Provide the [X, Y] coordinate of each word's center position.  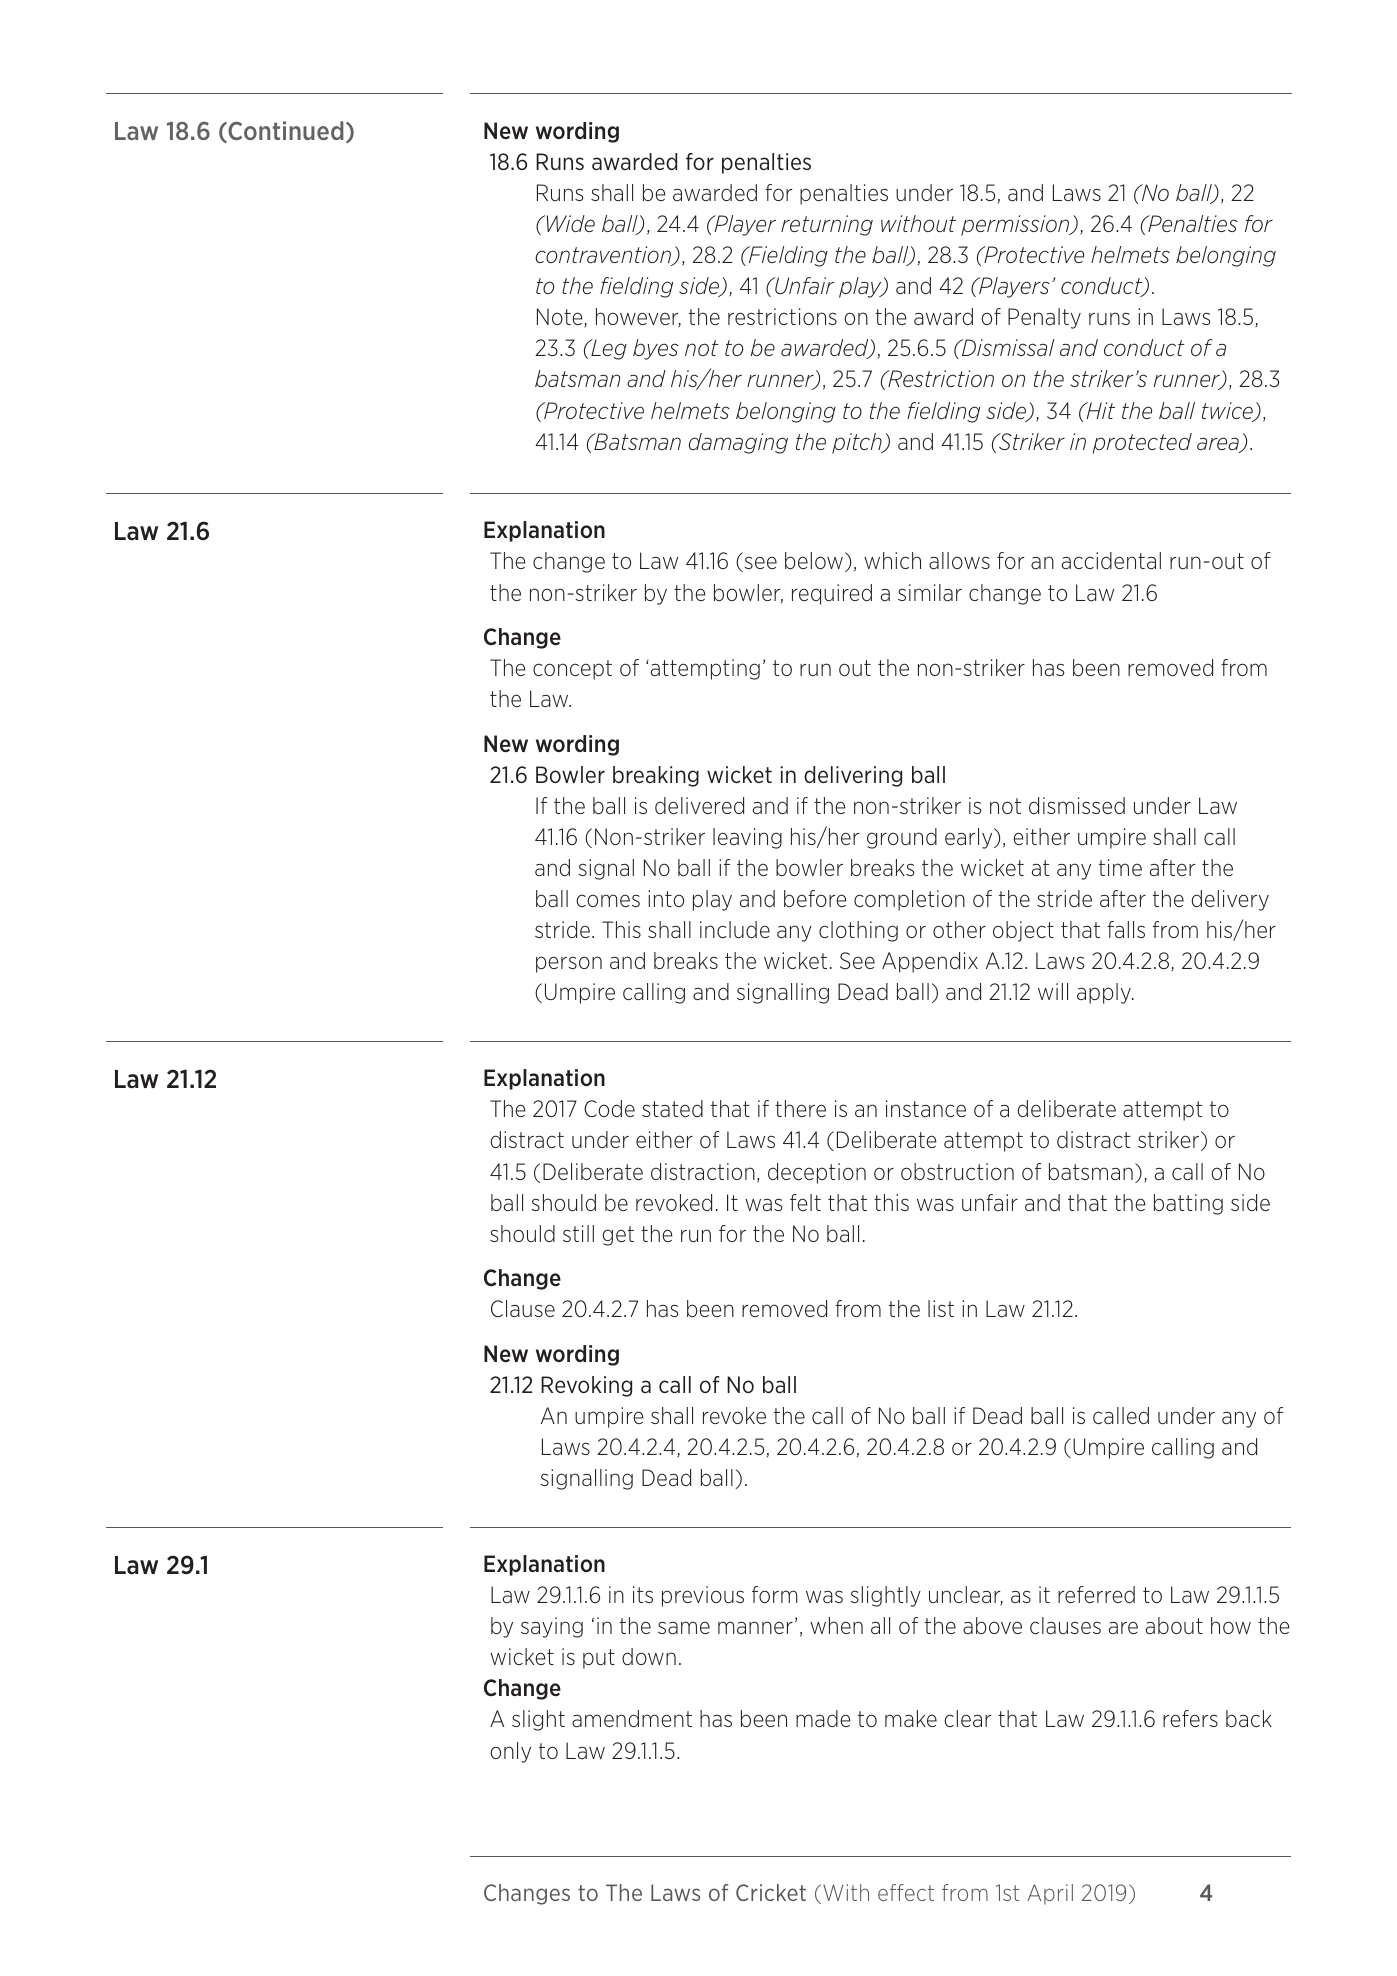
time [1120, 867]
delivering [853, 776]
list [941, 1308]
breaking [656, 776]
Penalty [1044, 318]
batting [1188, 1204]
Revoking [586, 1386]
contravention [604, 256]
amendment [632, 1718]
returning [827, 225]
